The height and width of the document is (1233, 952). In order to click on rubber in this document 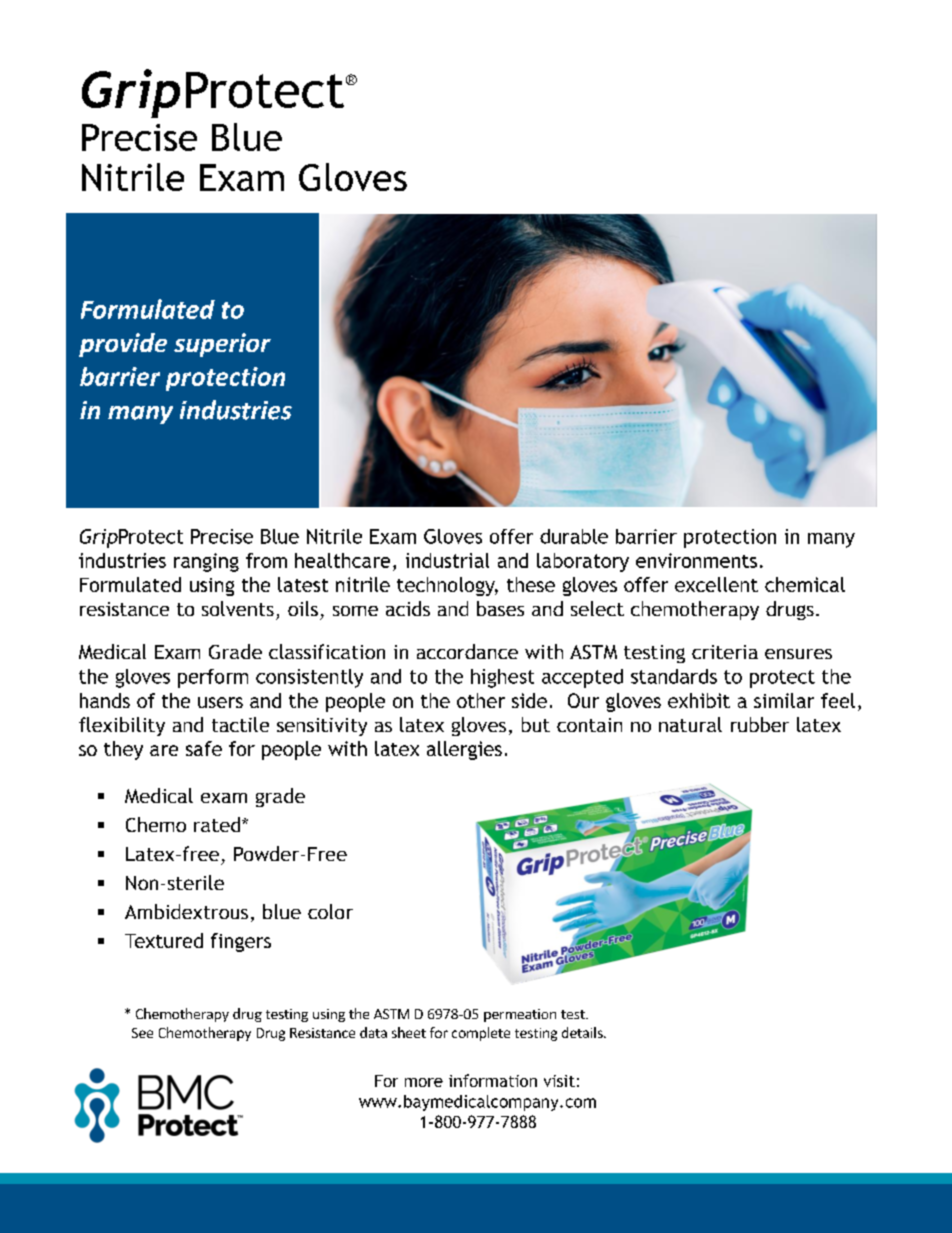, I will do `click(760, 724)`.
